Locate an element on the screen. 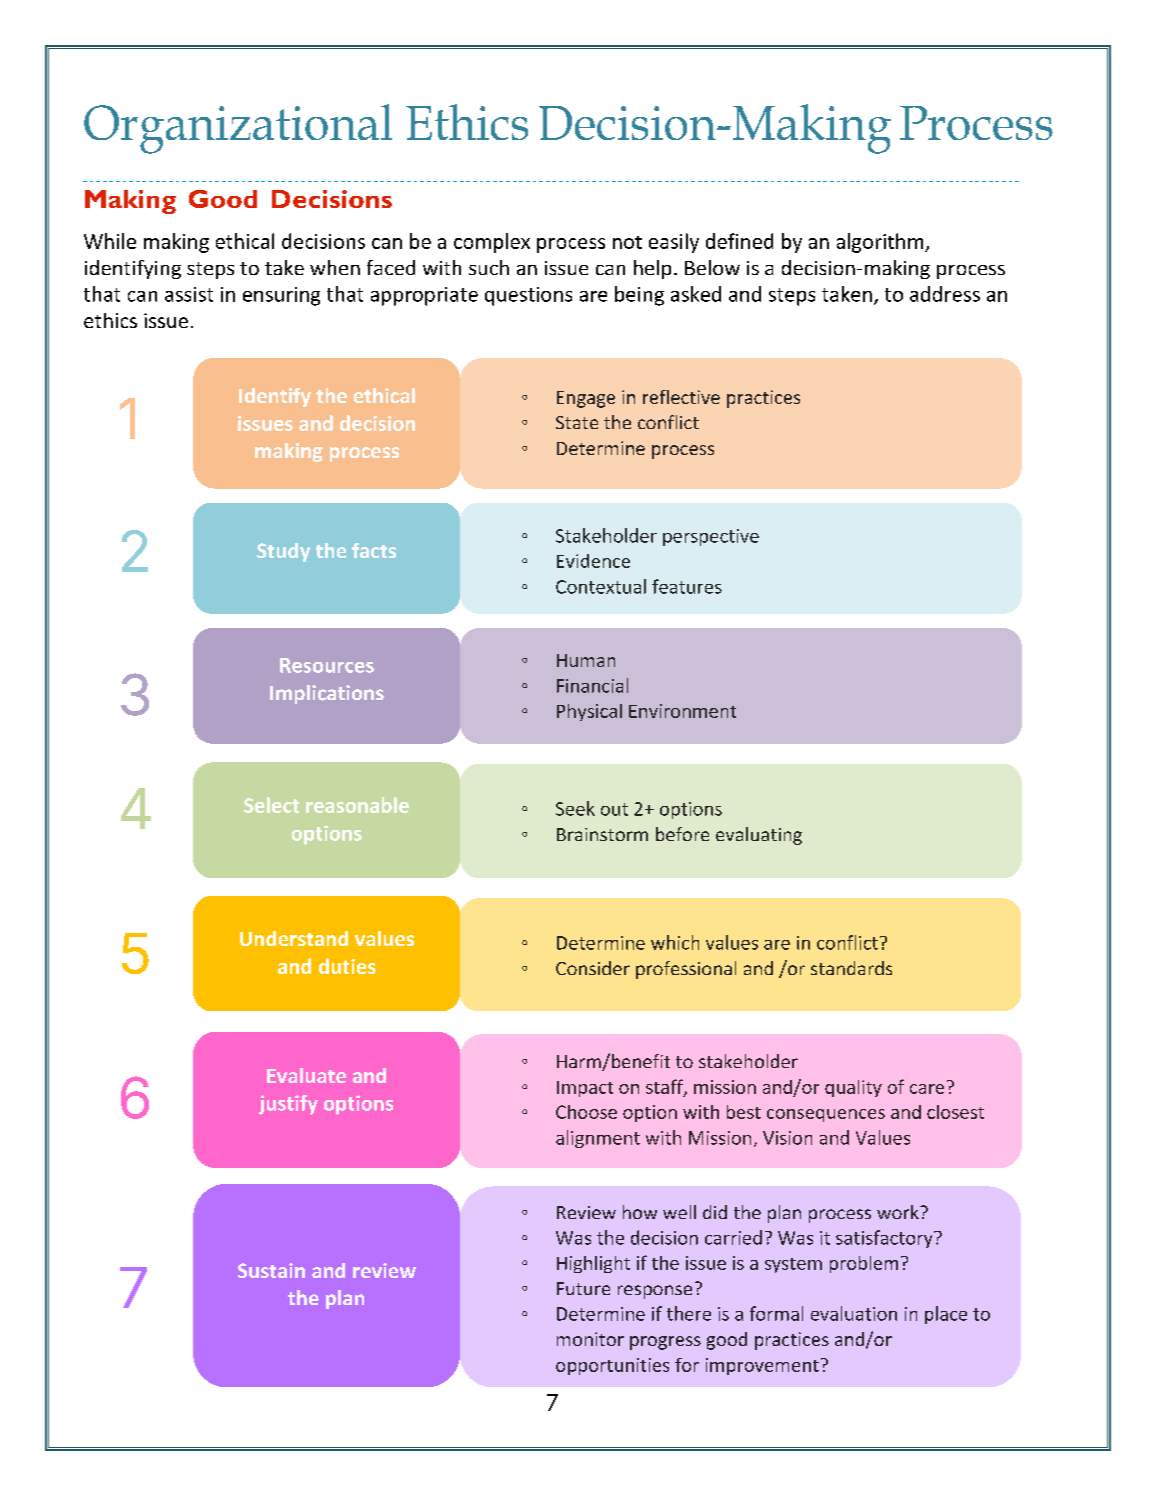 The image size is (1156, 1496). monitor is located at coordinates (590, 1339).
